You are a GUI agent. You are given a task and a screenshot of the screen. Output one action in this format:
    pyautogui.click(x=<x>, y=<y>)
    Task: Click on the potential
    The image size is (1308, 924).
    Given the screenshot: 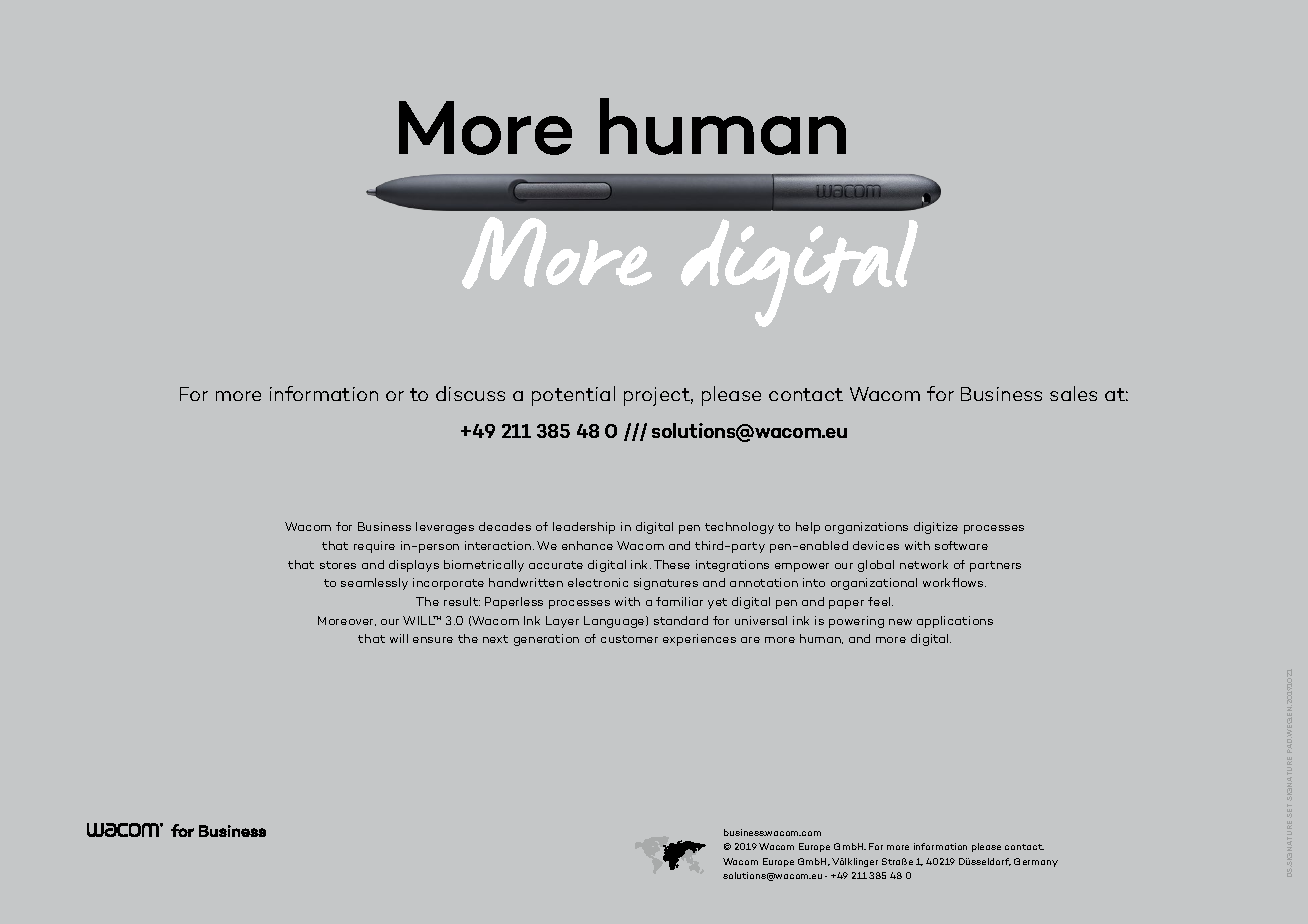 What is the action you would take?
    pyautogui.click(x=573, y=396)
